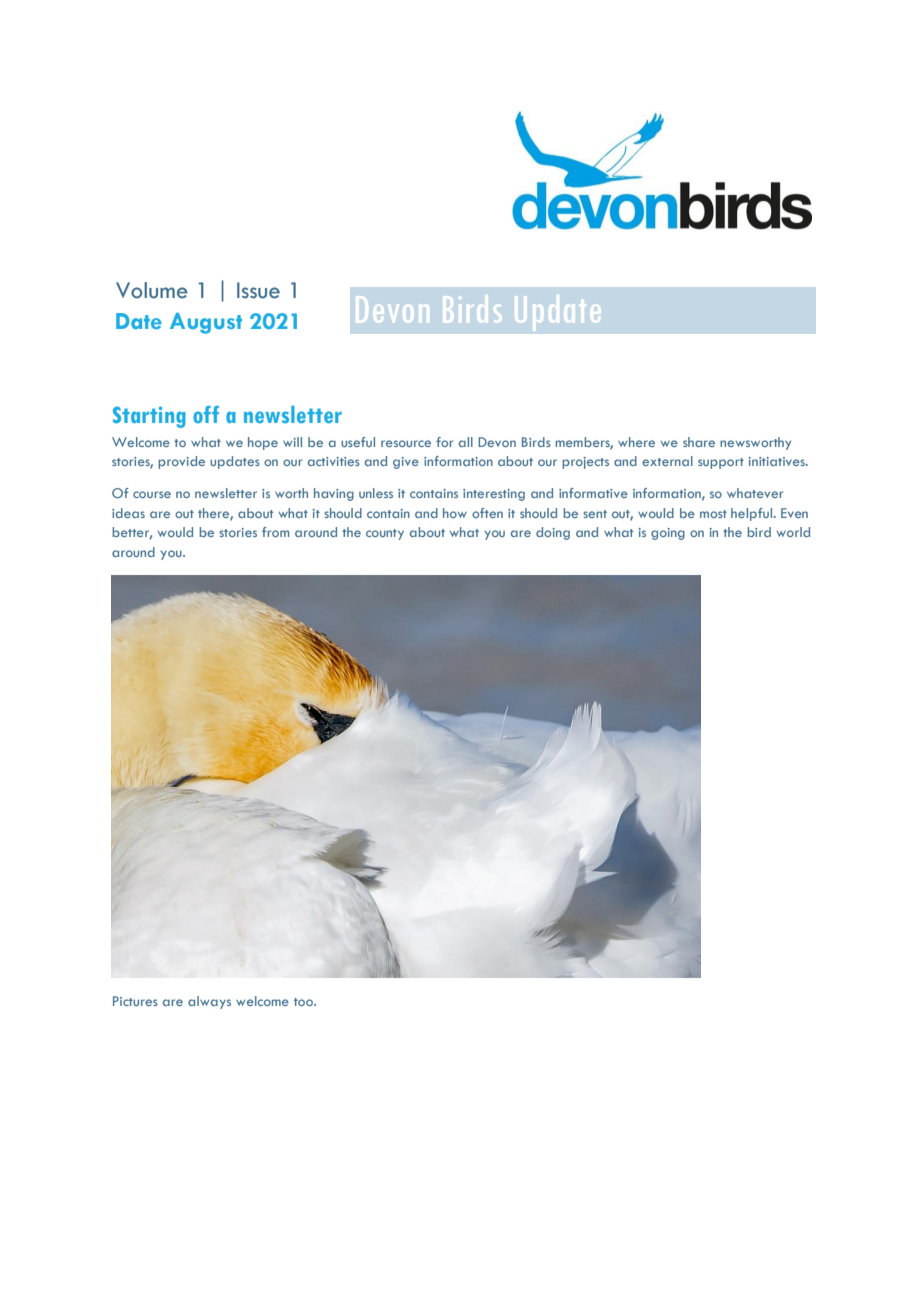 This document has height=1308, width=924. What do you see at coordinates (668, 534) in the document?
I see `going` at bounding box center [668, 534].
